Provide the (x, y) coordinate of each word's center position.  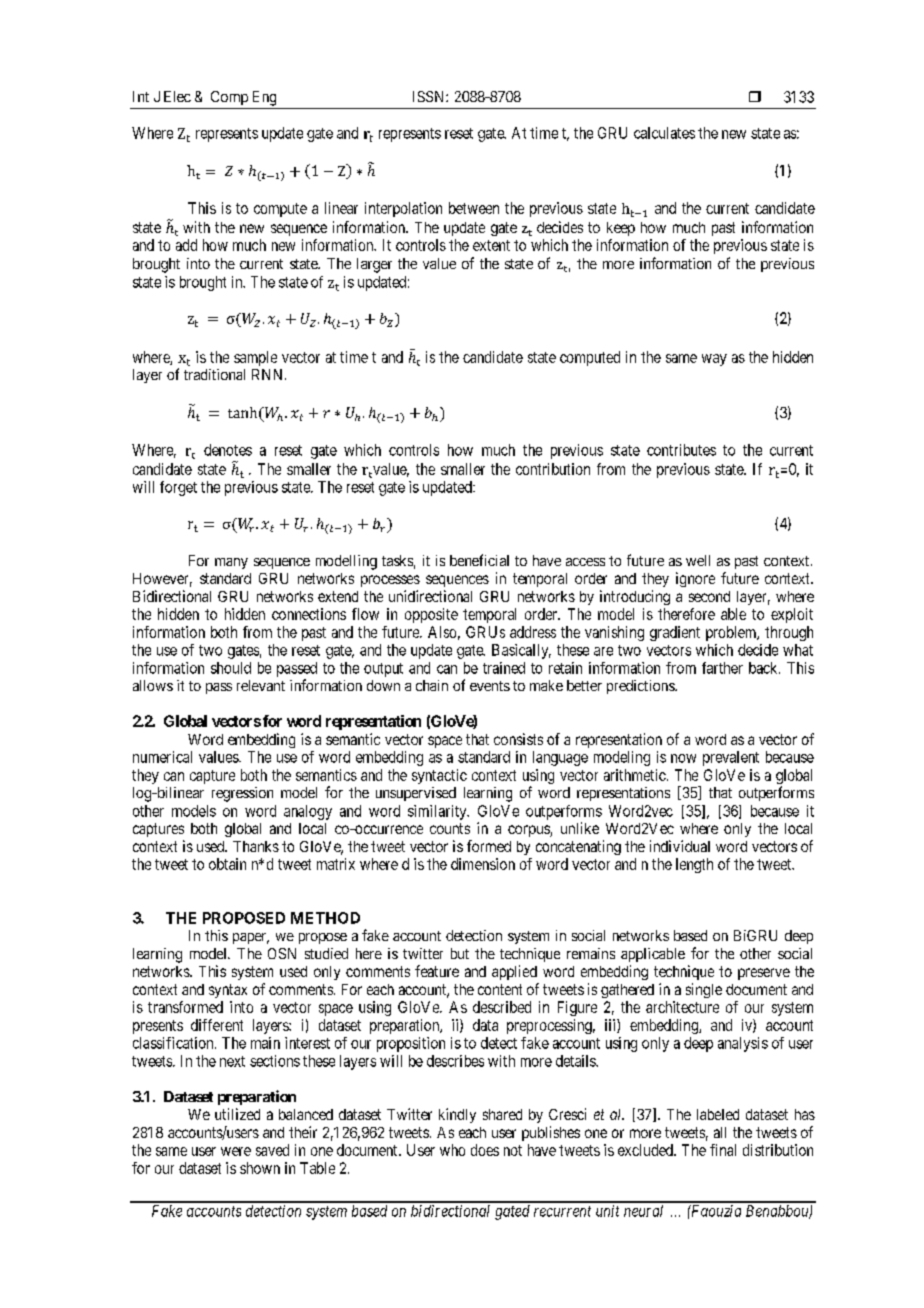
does (485, 1150)
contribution (553, 469)
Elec (177, 96)
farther (722, 668)
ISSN (430, 96)
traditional (214, 374)
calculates (664, 133)
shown (260, 1168)
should (231, 668)
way (714, 360)
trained (504, 668)
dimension (483, 864)
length (694, 865)
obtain (227, 864)
